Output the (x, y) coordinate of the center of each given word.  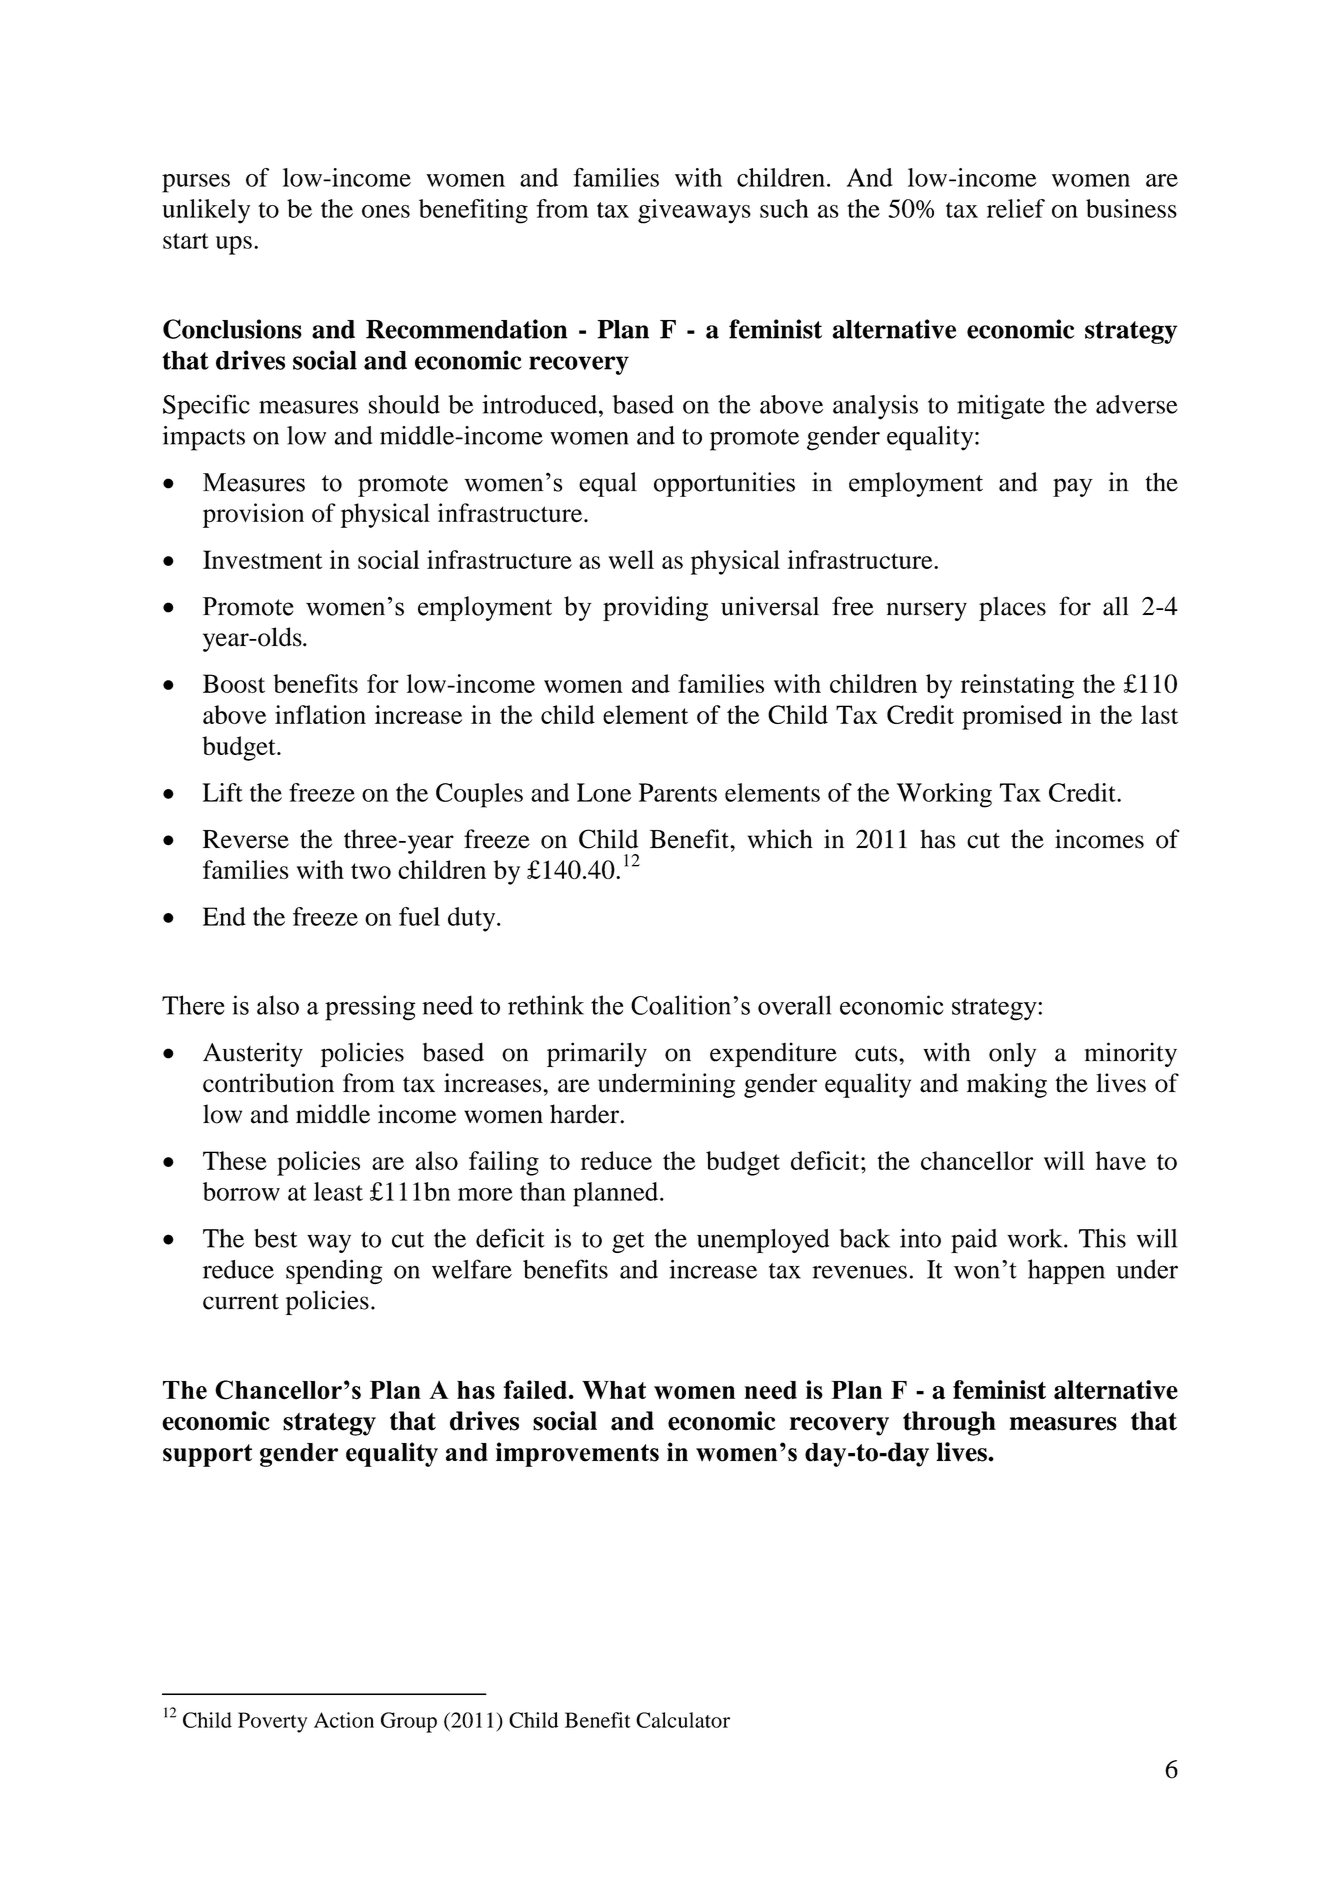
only (1012, 1054)
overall (794, 1005)
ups (234, 245)
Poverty (272, 1722)
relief (1016, 208)
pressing (370, 1008)
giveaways (694, 211)
